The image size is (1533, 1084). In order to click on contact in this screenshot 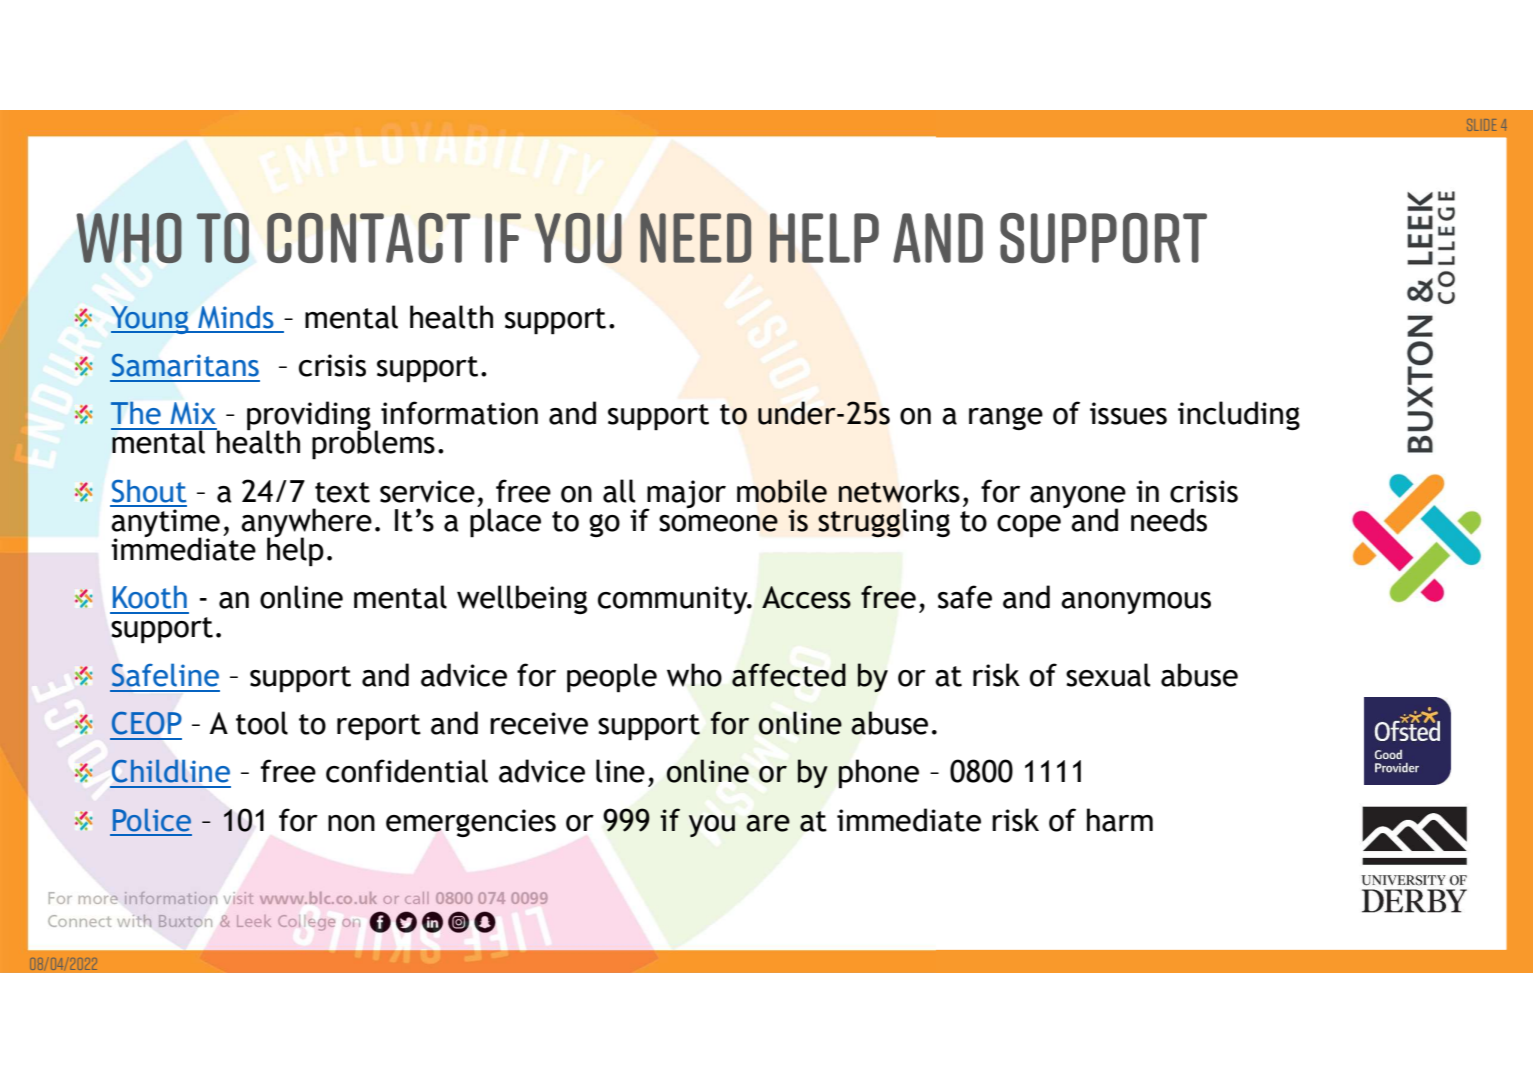, I will do `click(369, 238)`.
